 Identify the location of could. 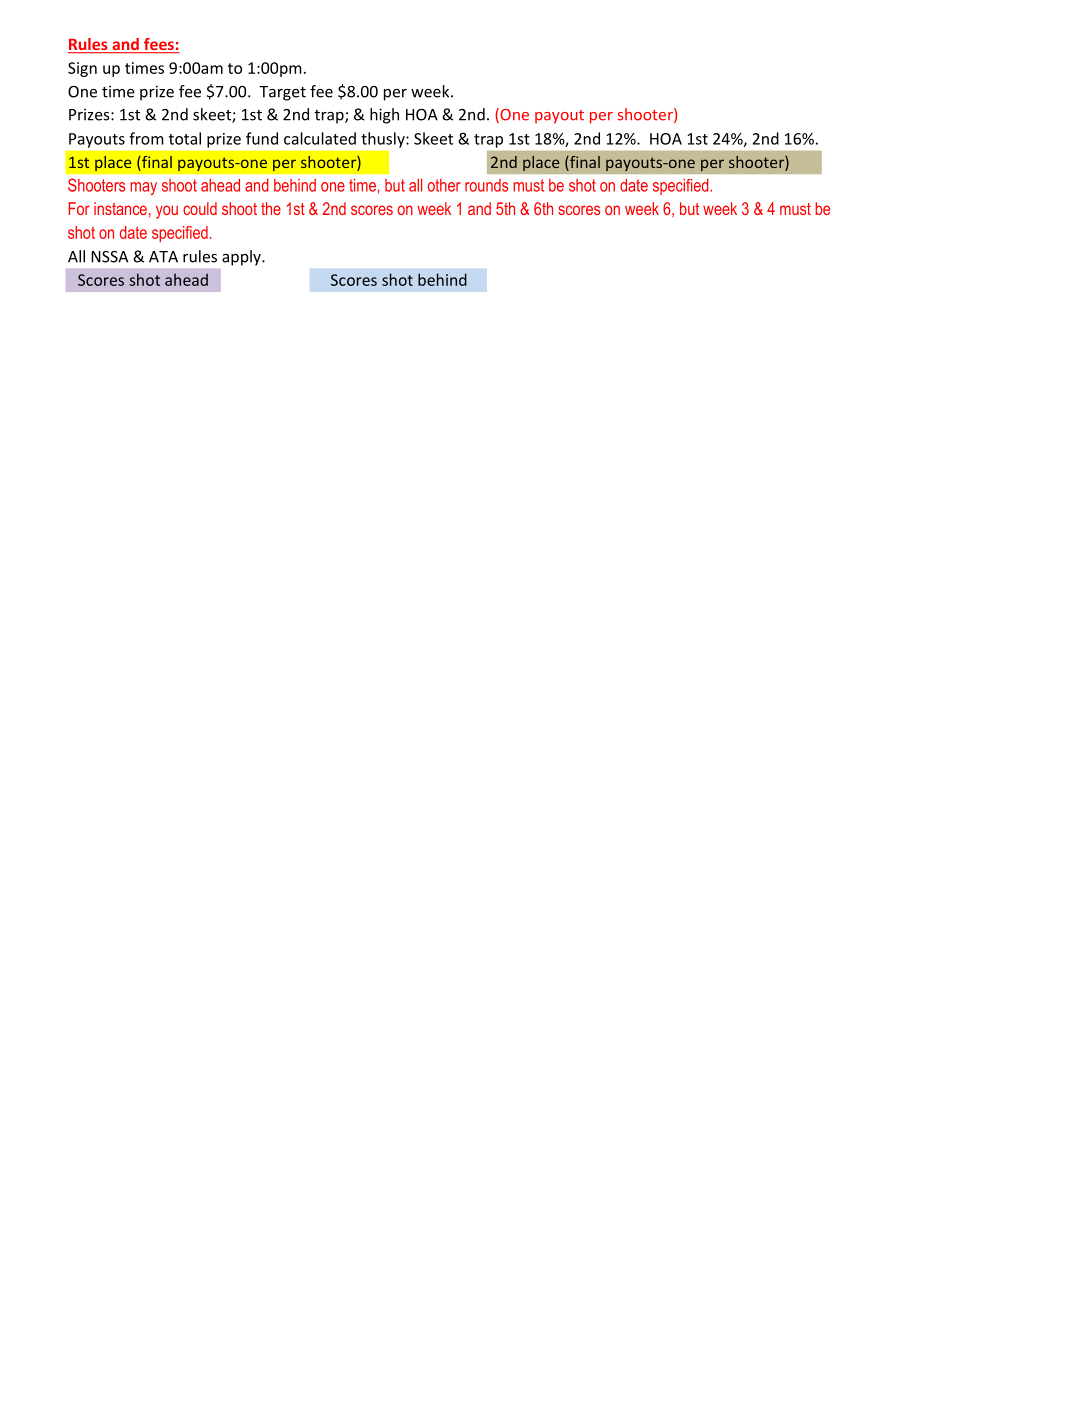
(200, 208).
